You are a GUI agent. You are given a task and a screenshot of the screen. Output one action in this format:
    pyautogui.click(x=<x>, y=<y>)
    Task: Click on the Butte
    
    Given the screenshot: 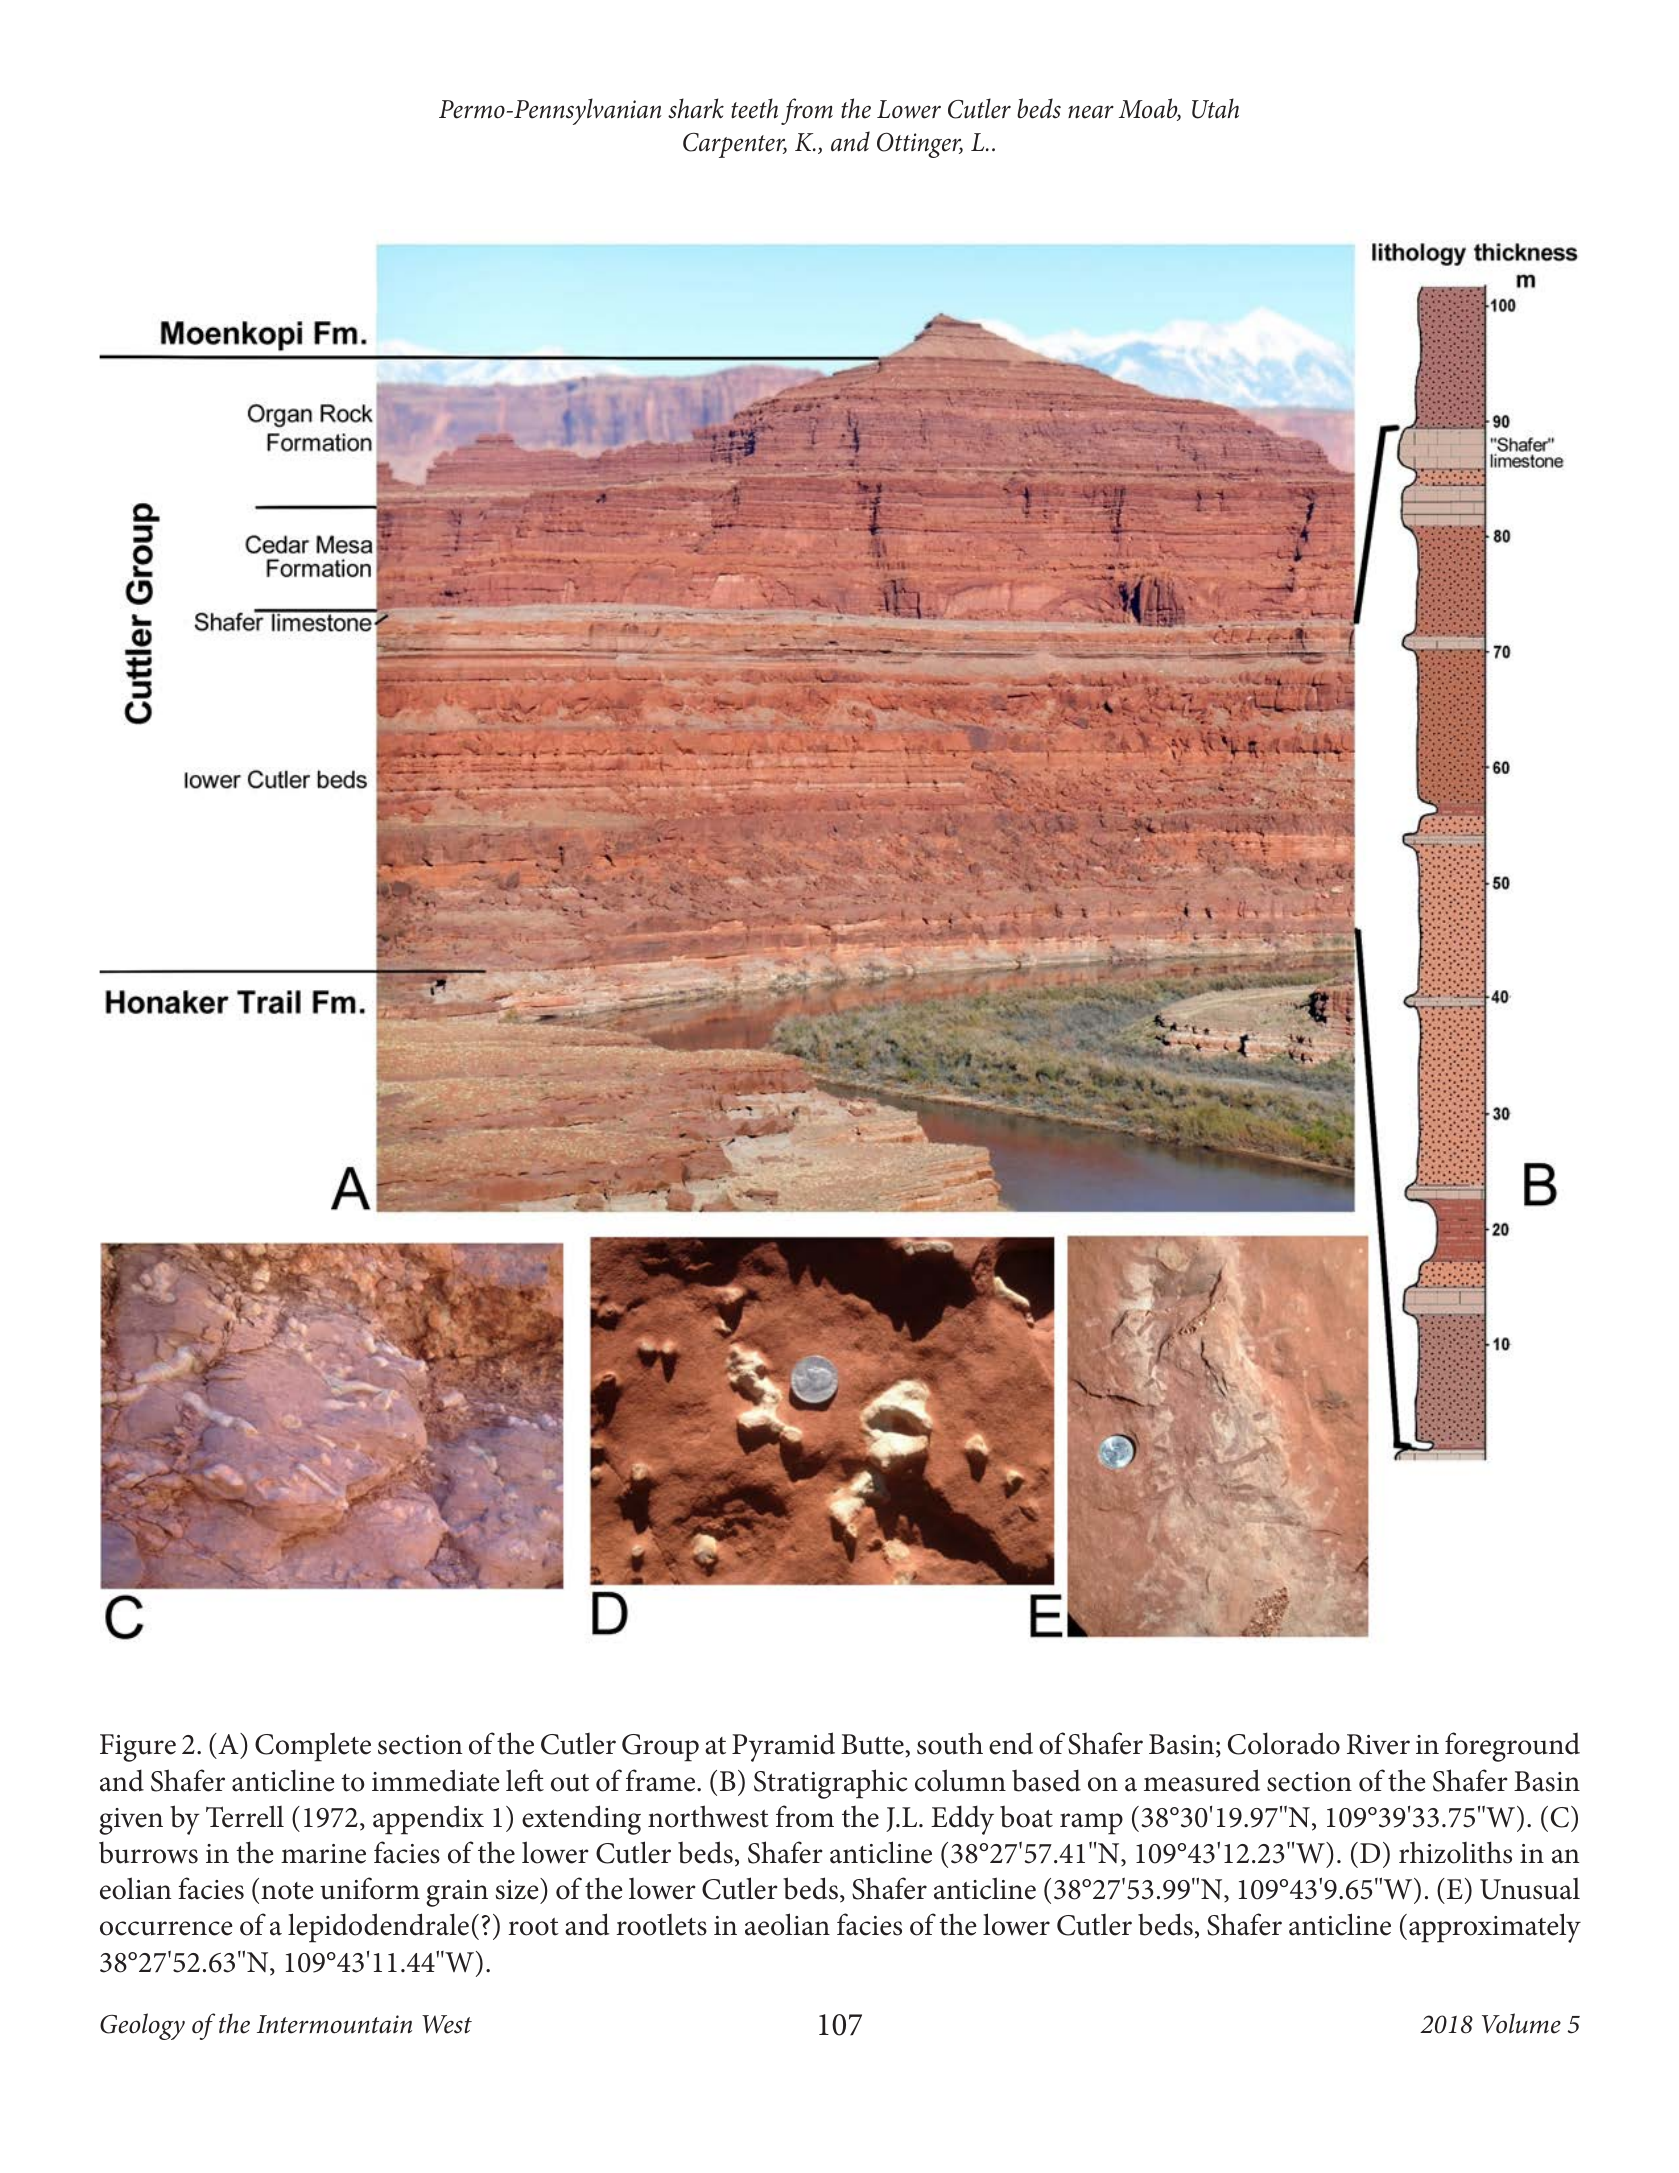 What is the action you would take?
    pyautogui.click(x=873, y=1744)
